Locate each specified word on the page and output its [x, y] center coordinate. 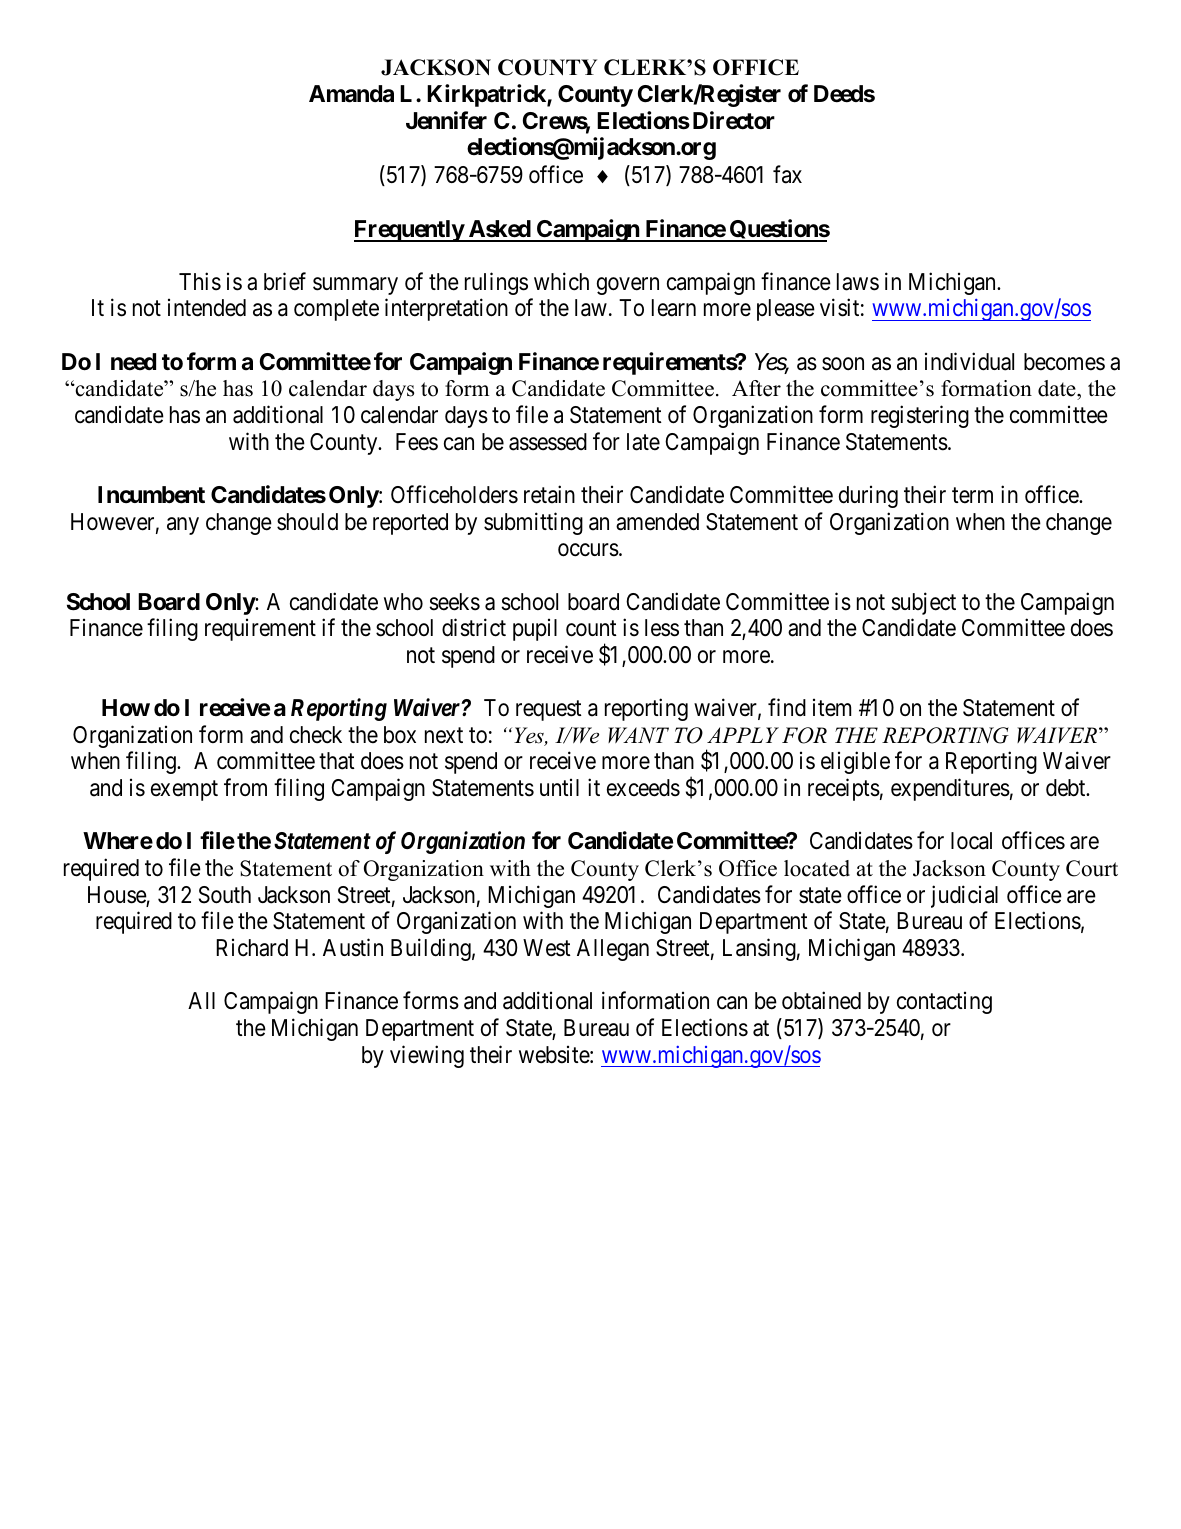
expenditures [950, 789]
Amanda [351, 94]
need [133, 362]
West [547, 948]
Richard [252, 948]
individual [969, 361]
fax [787, 174]
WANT [638, 735]
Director [734, 120]
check [316, 735]
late [643, 442]
